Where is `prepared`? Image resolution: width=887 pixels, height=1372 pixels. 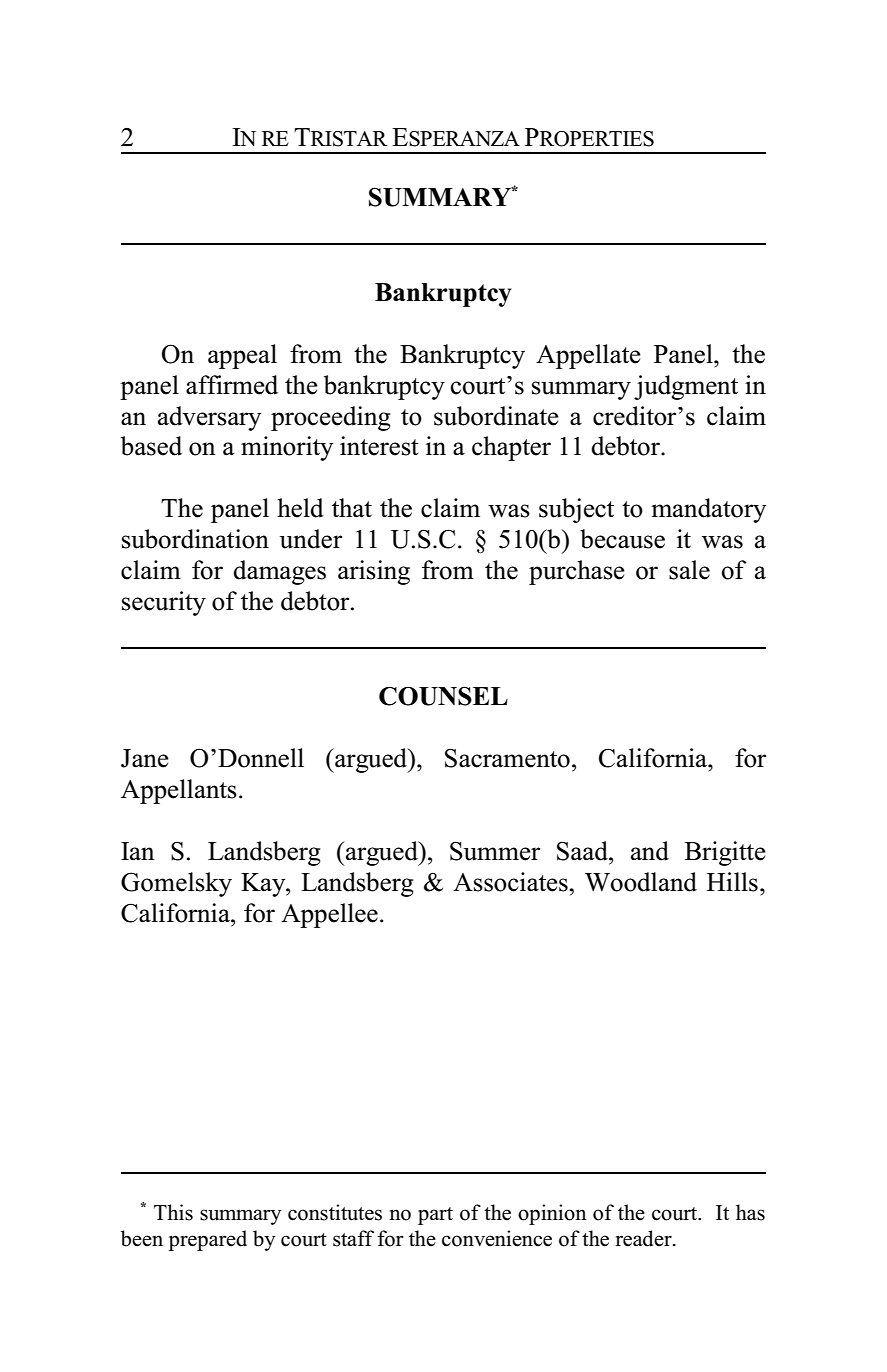
prepared is located at coordinates (207, 1240).
